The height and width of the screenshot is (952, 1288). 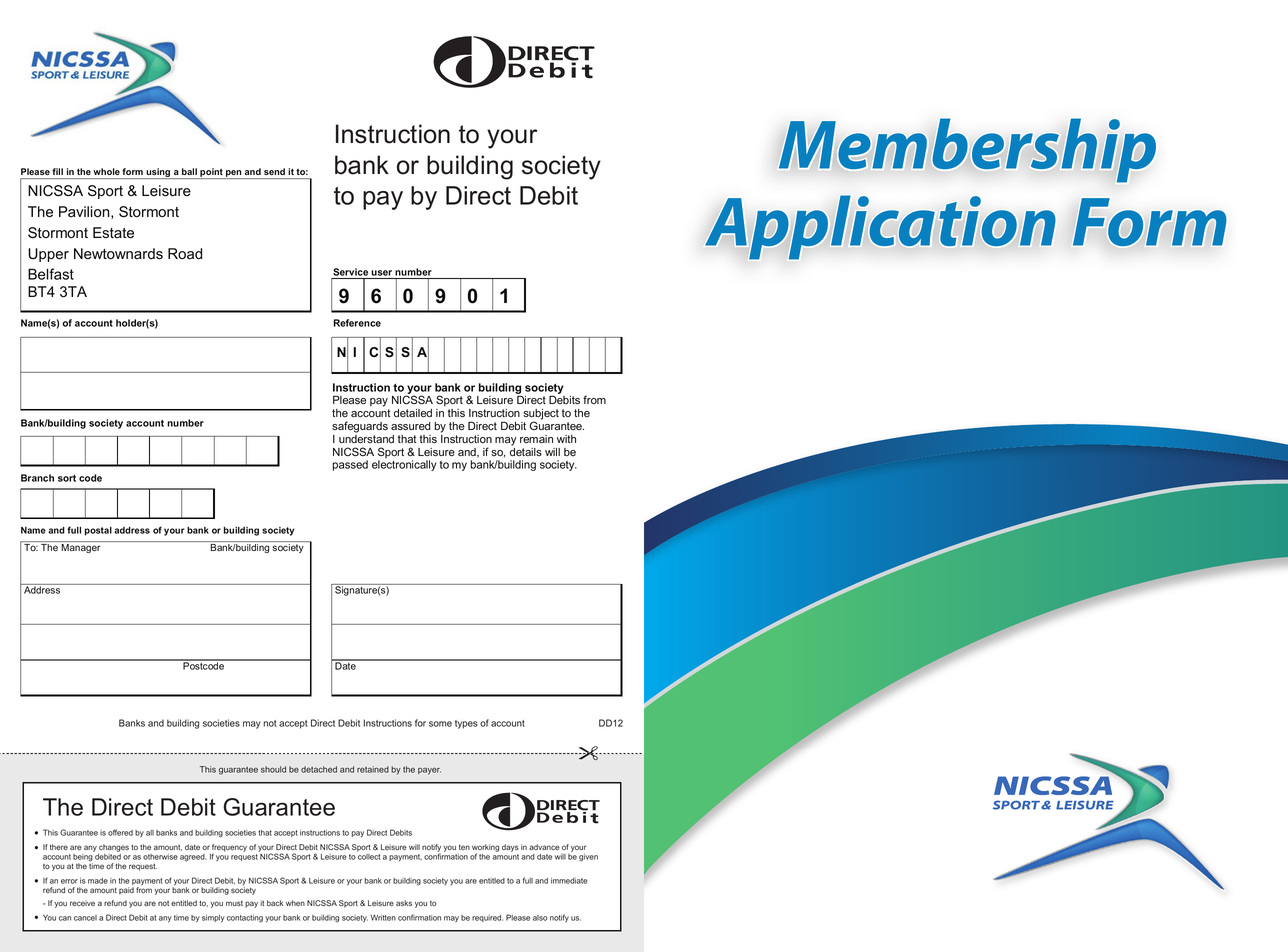 What do you see at coordinates (158, 173) in the screenshot?
I see `using` at bounding box center [158, 173].
